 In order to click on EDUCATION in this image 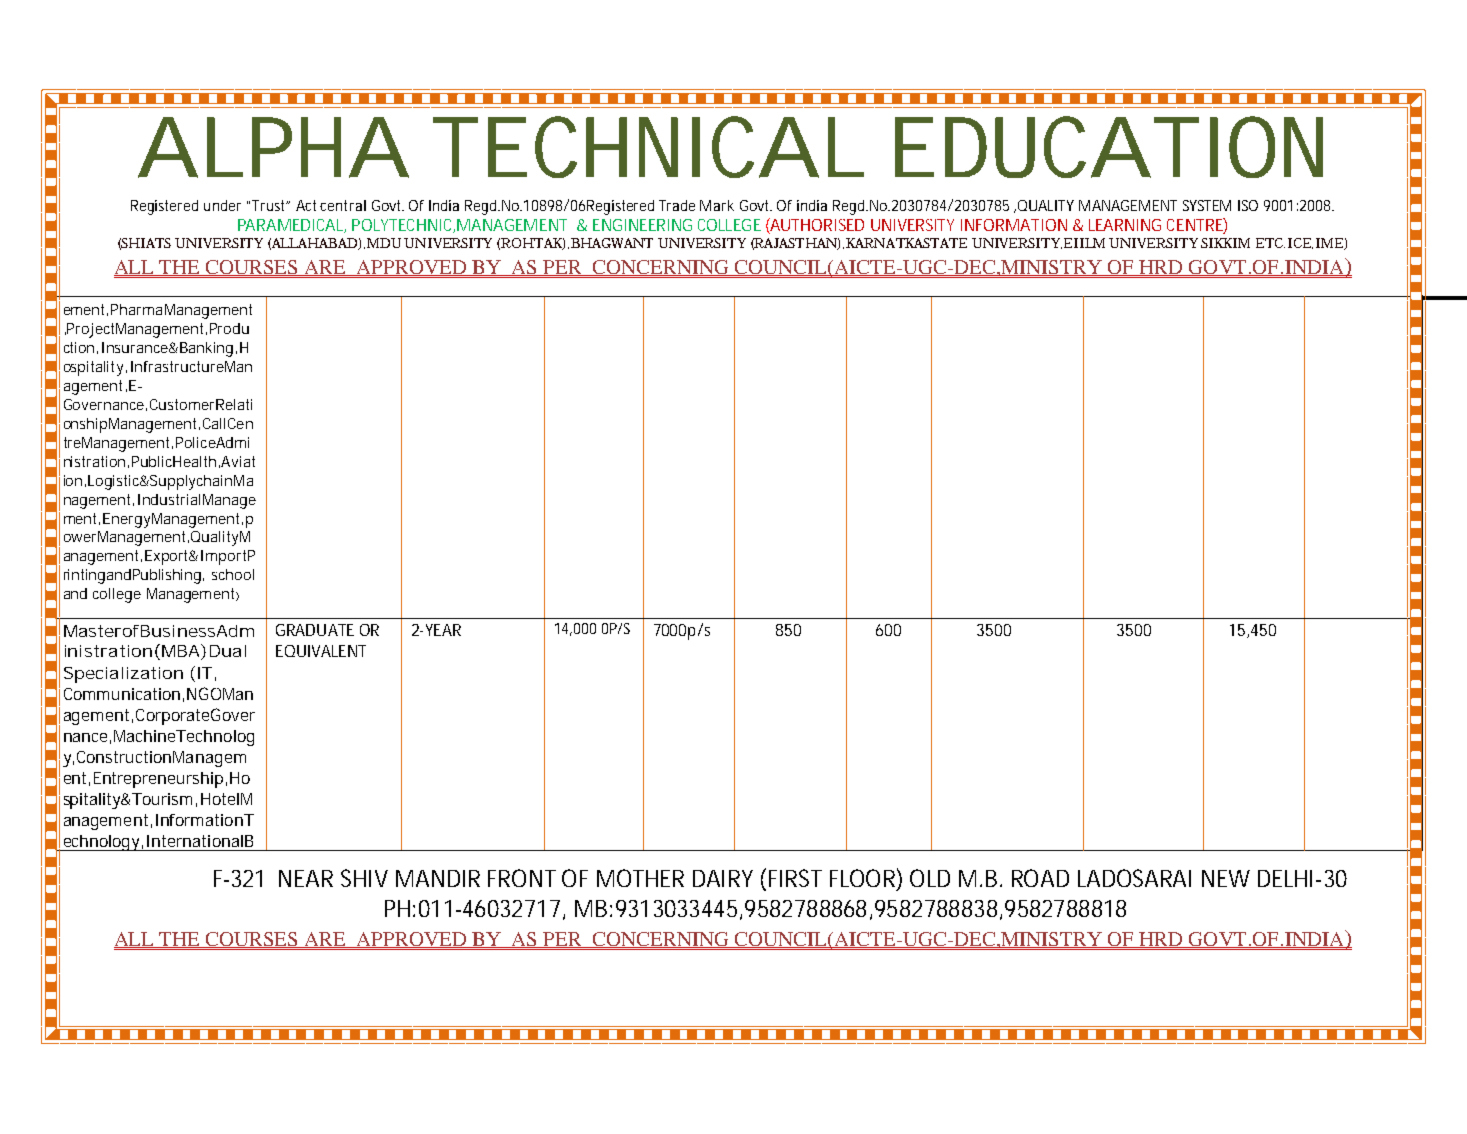, I will do `click(1109, 147)`.
